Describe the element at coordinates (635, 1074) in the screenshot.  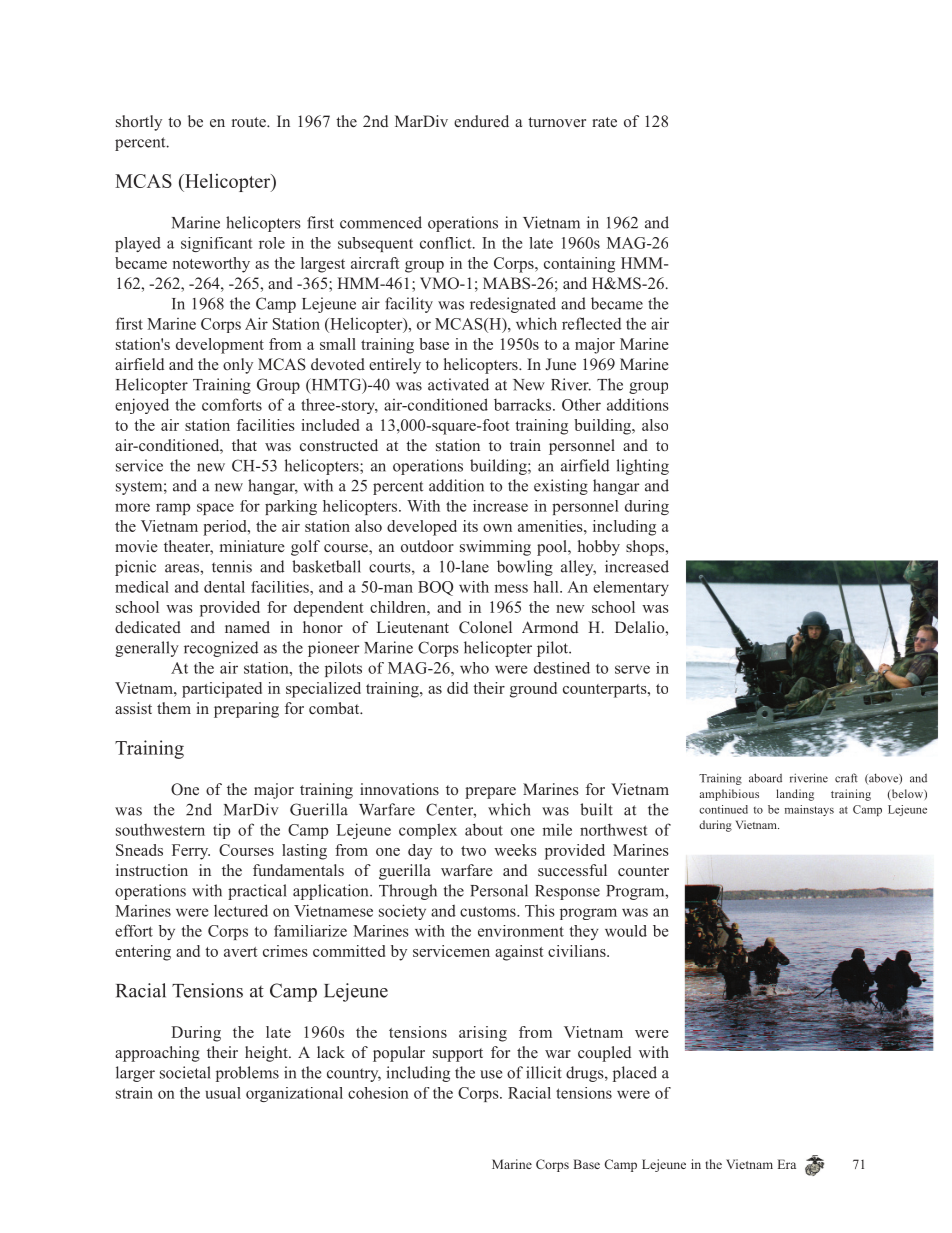
I see `placed` at that location.
